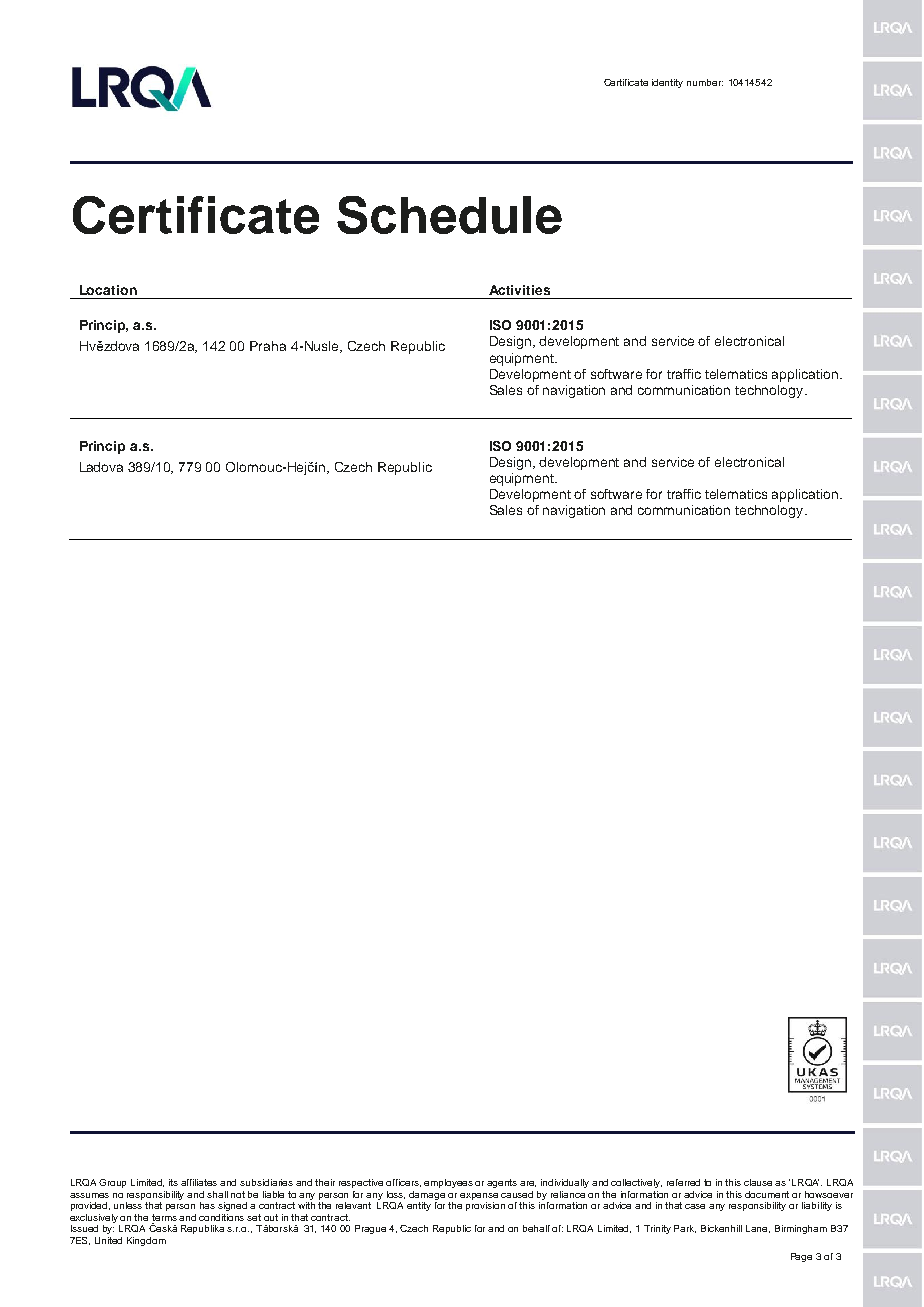  I want to click on Location, so click(108, 290).
